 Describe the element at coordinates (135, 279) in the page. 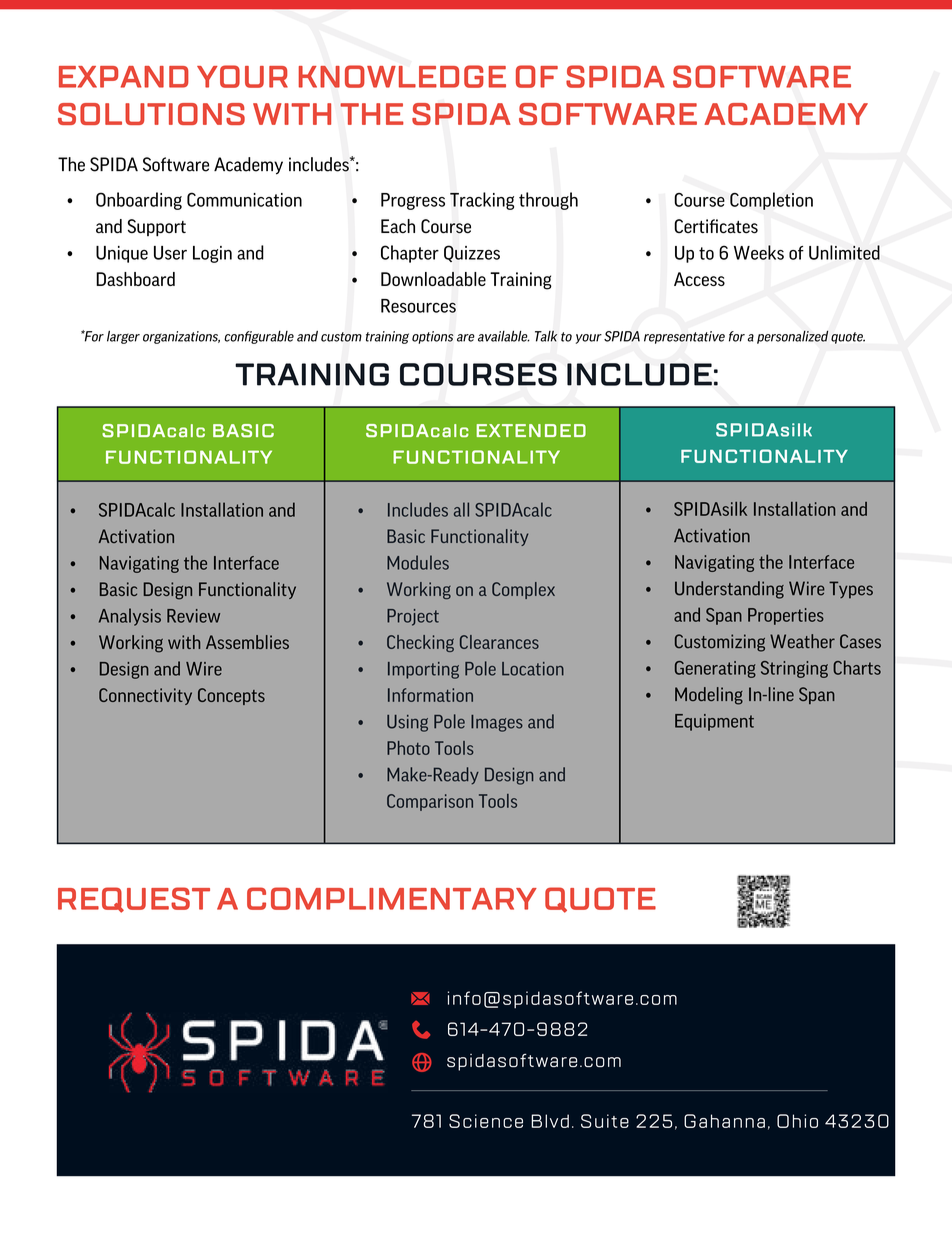

I see `Dashboard` at that location.
